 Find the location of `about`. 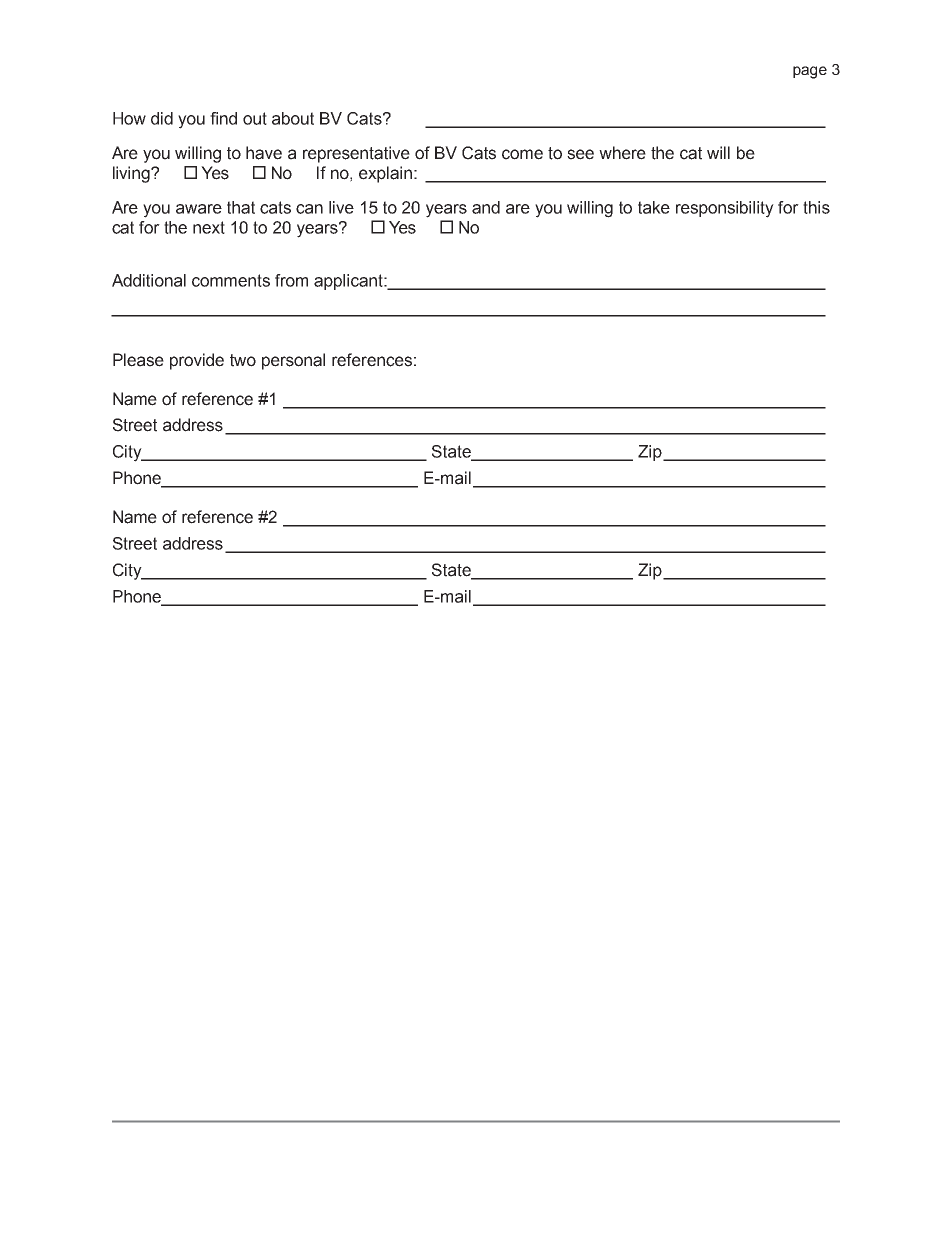

about is located at coordinates (293, 118).
